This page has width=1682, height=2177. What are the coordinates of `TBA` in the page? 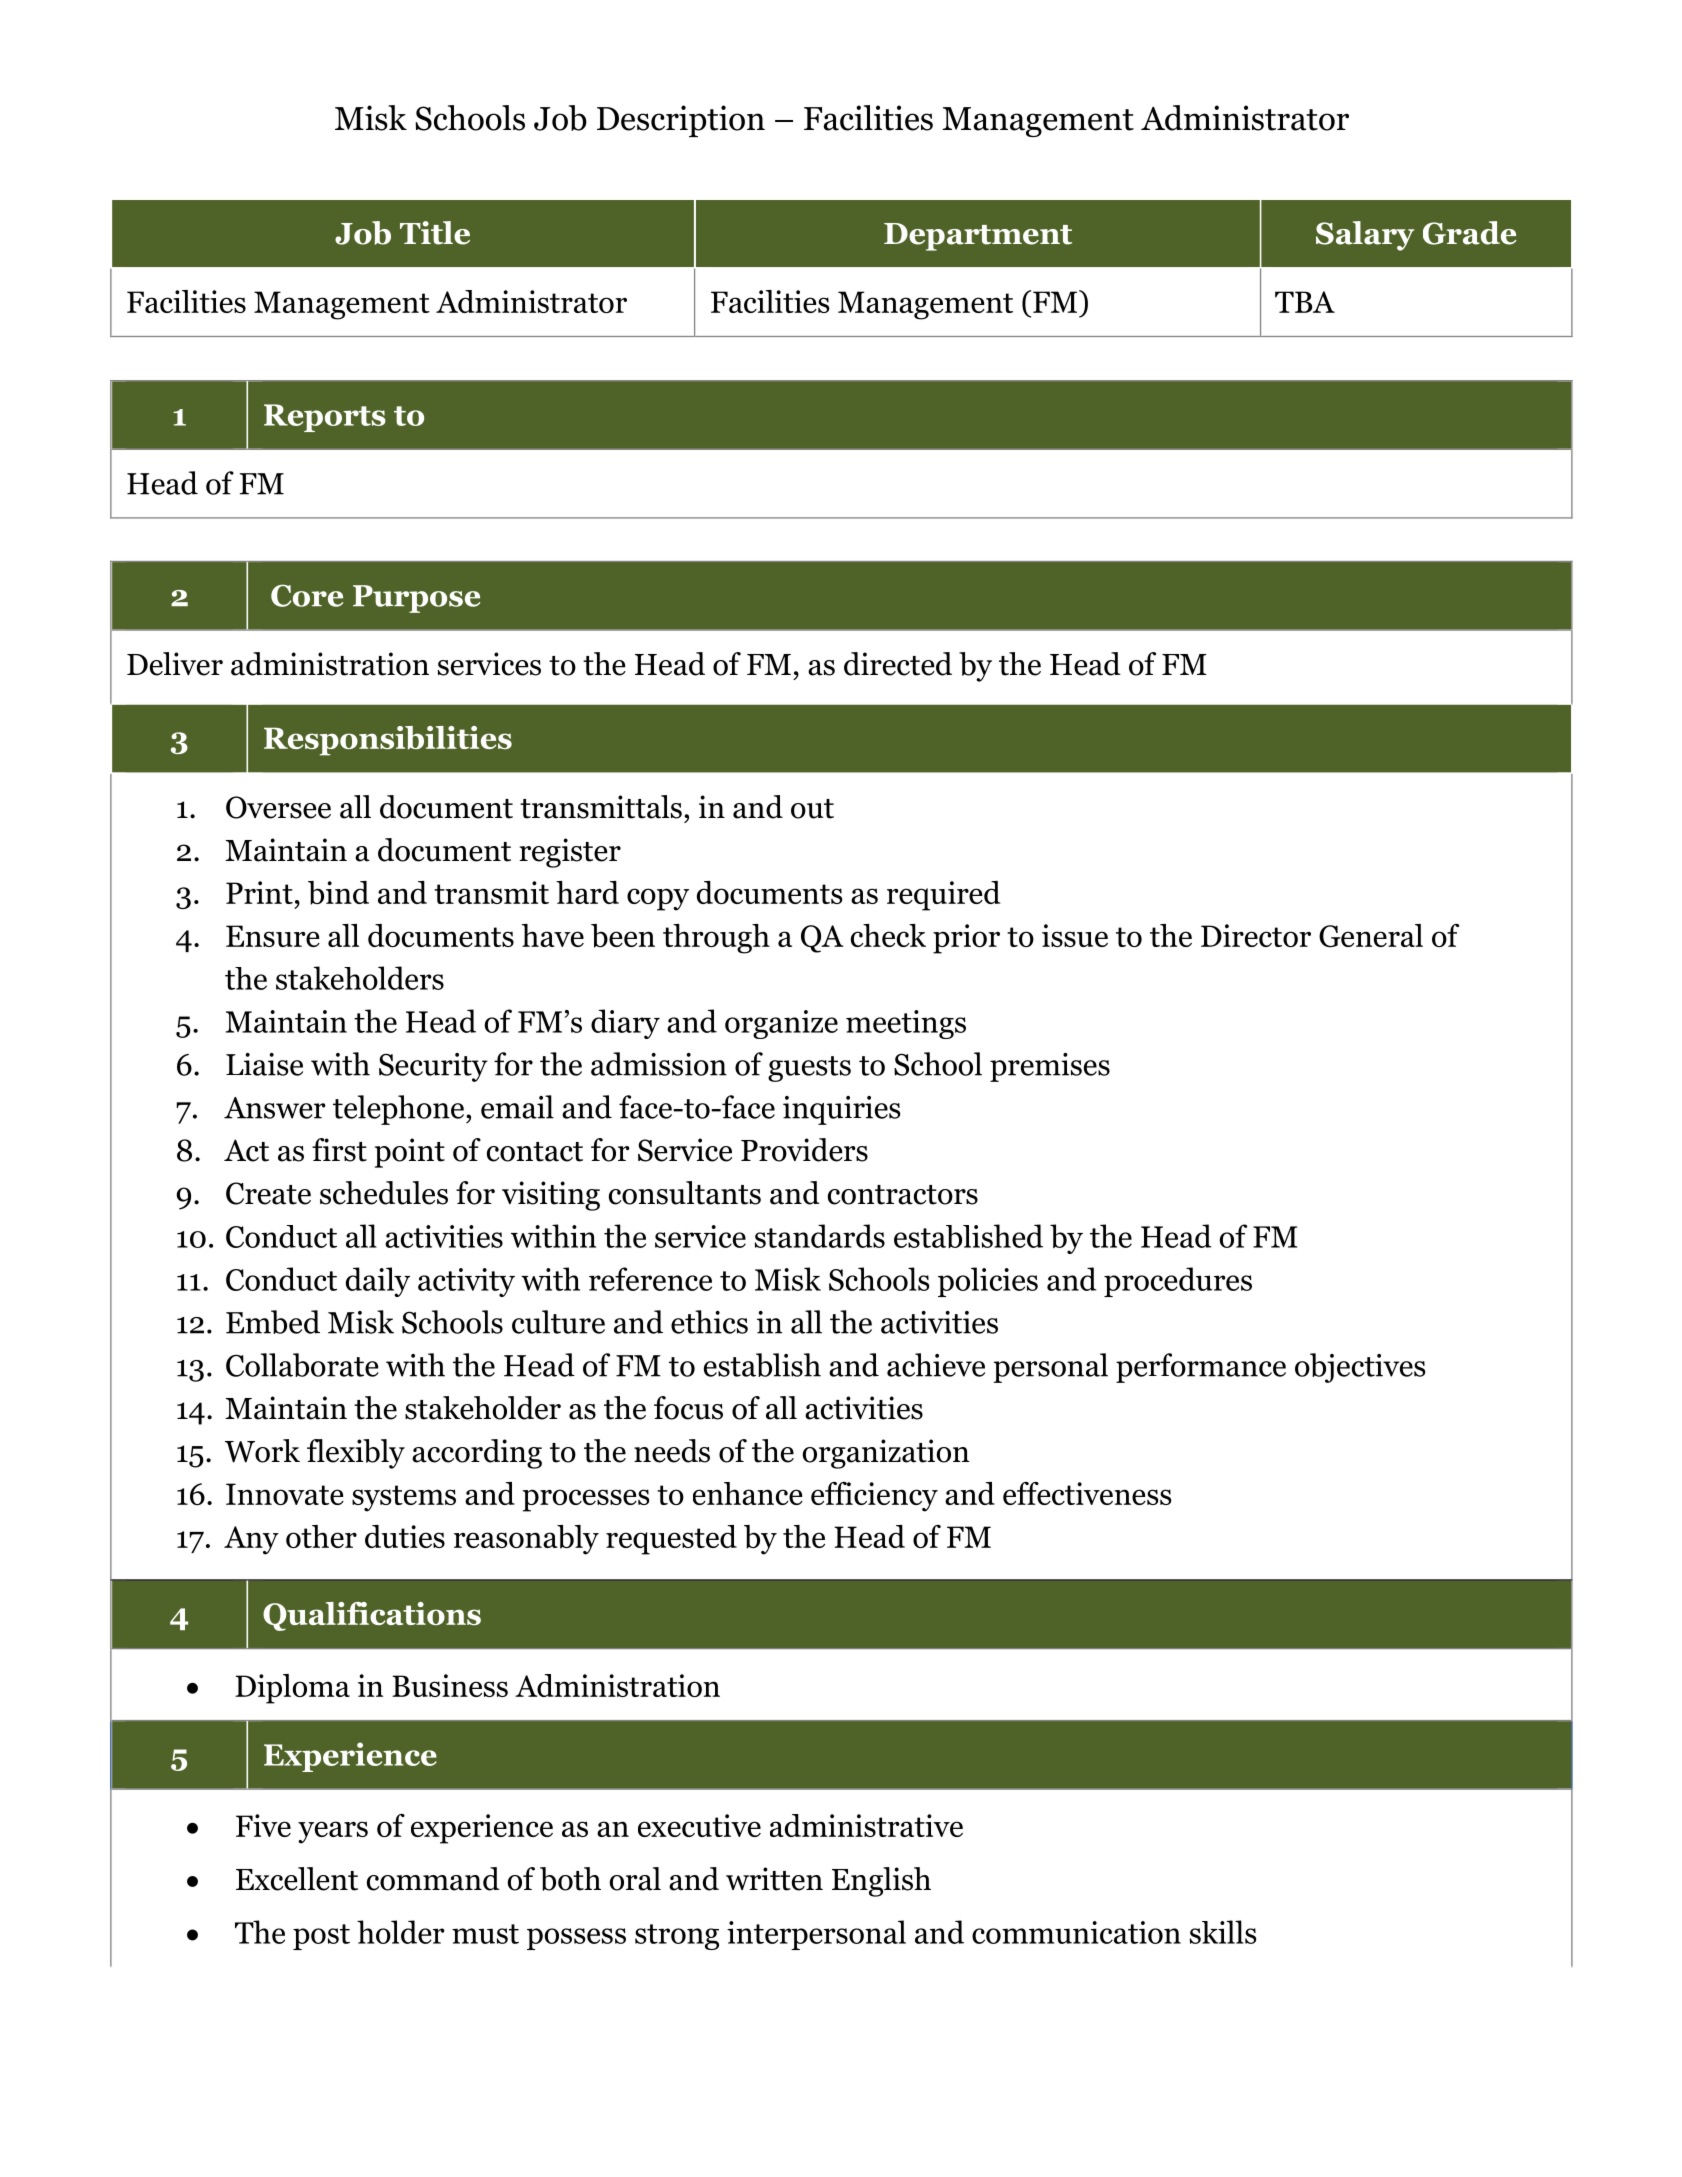 It's located at (1305, 302).
